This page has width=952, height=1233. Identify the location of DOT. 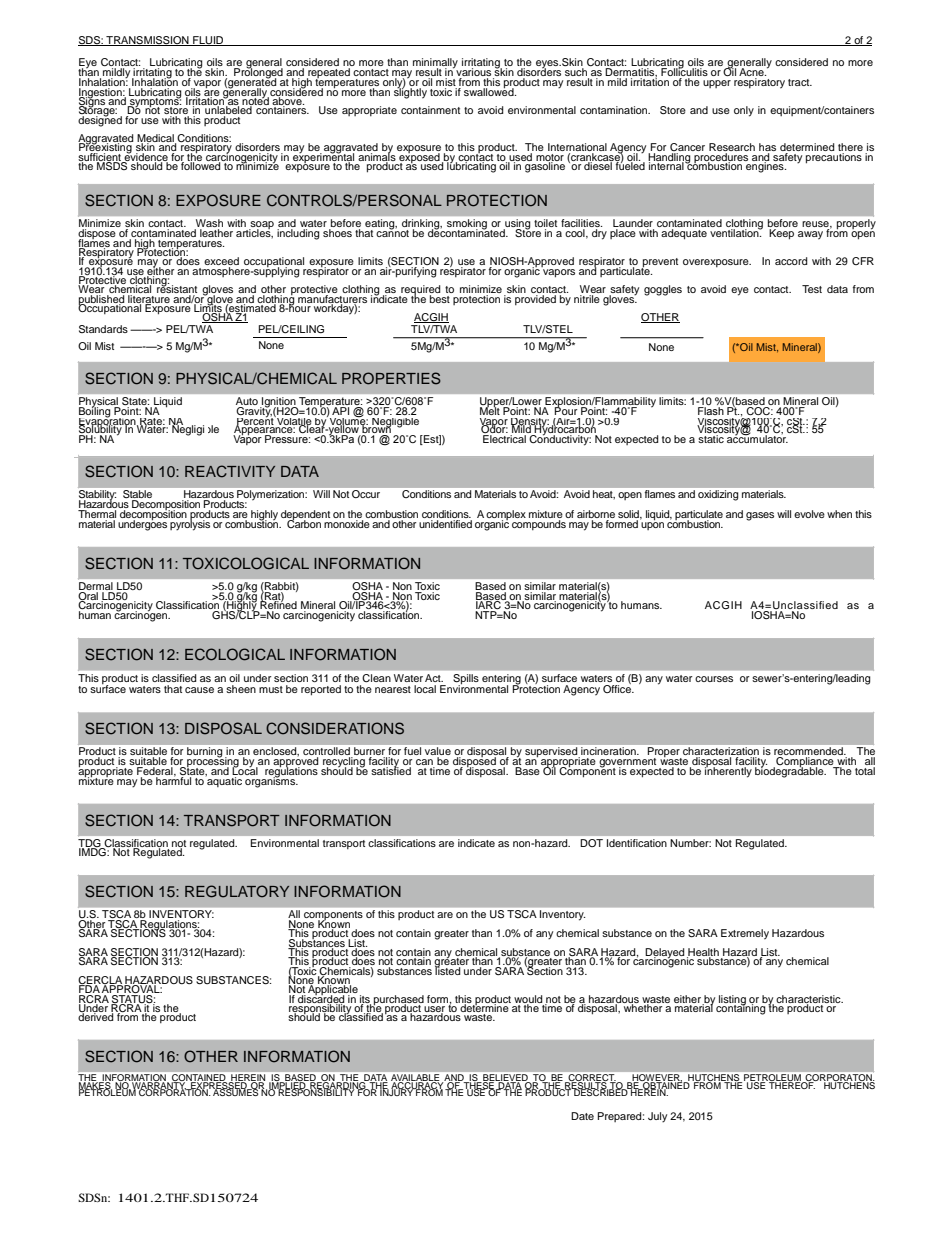
(592, 843).
